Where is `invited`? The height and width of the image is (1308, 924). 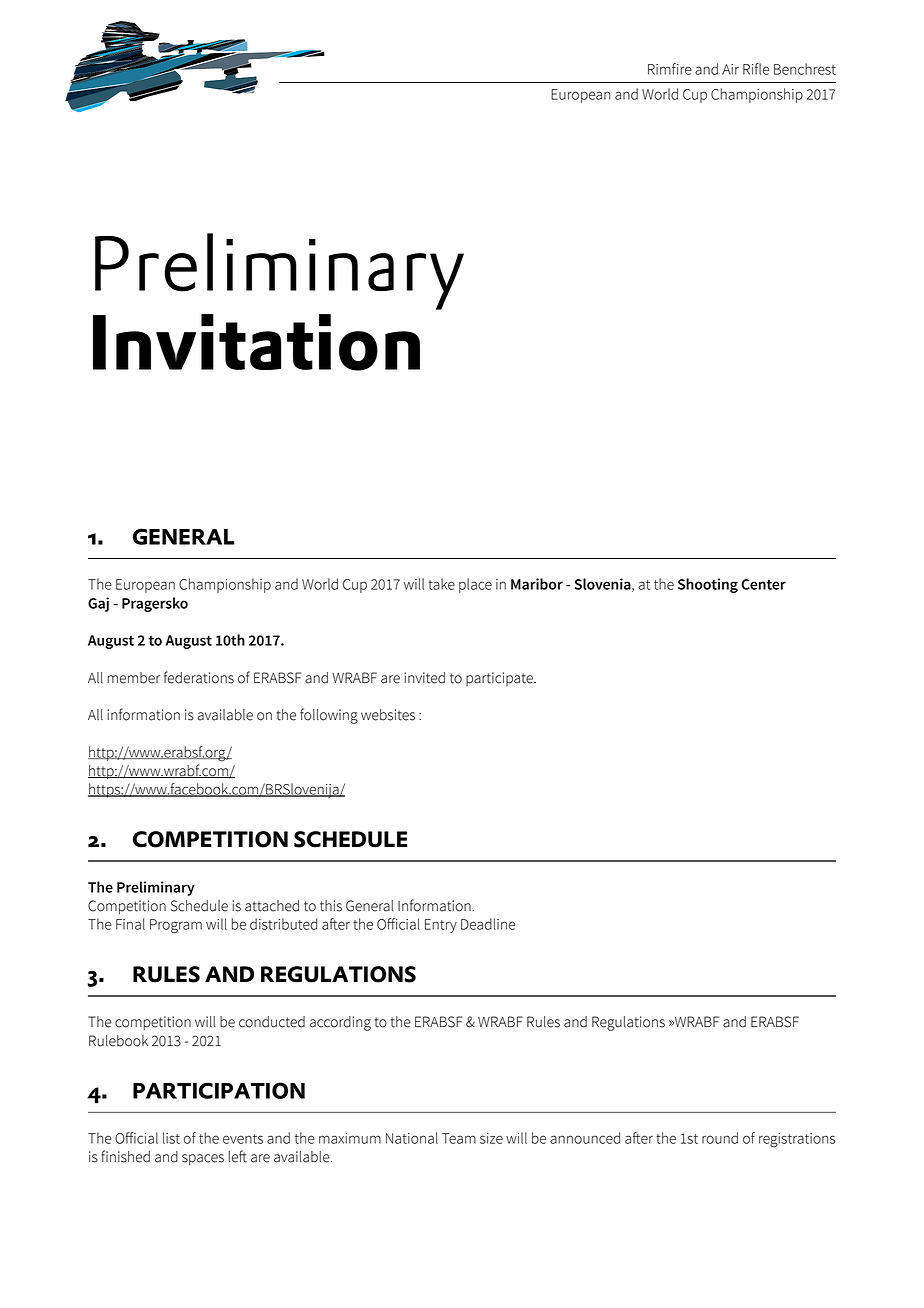 invited is located at coordinates (424, 678).
